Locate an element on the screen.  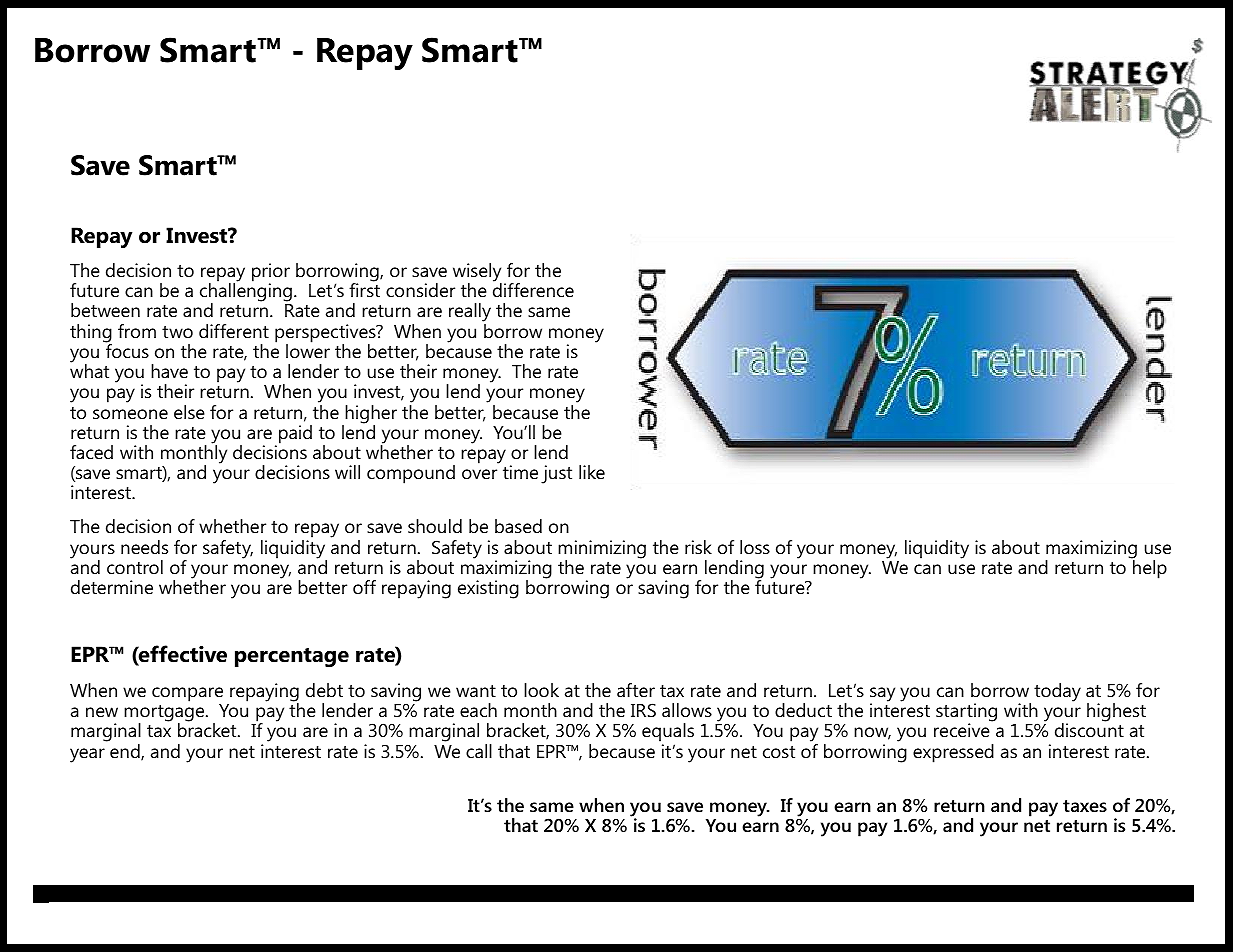
loss is located at coordinates (755, 547).
